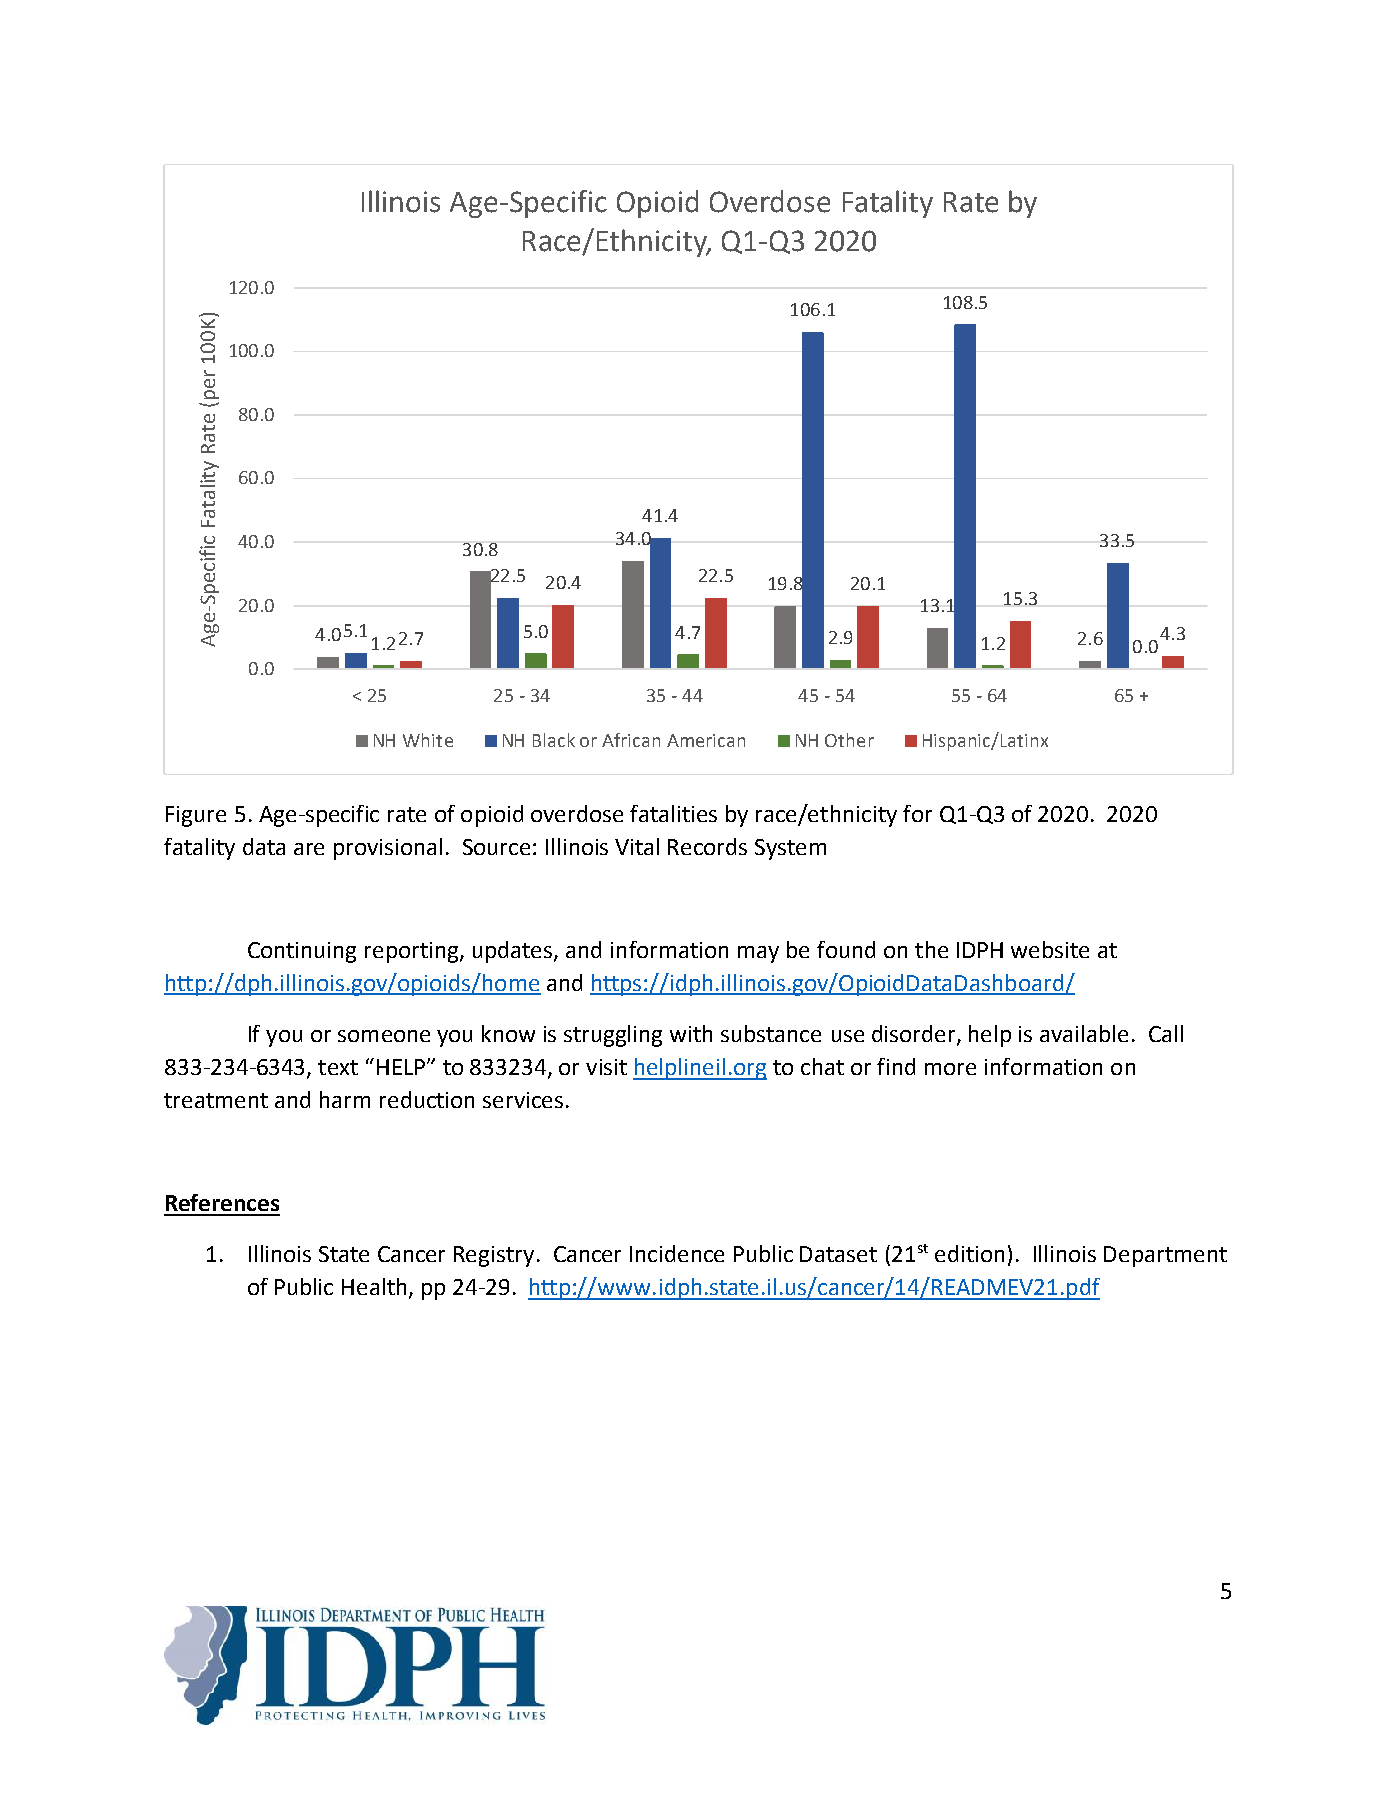 This screenshot has height=1808, width=1397. I want to click on more, so click(950, 1069).
